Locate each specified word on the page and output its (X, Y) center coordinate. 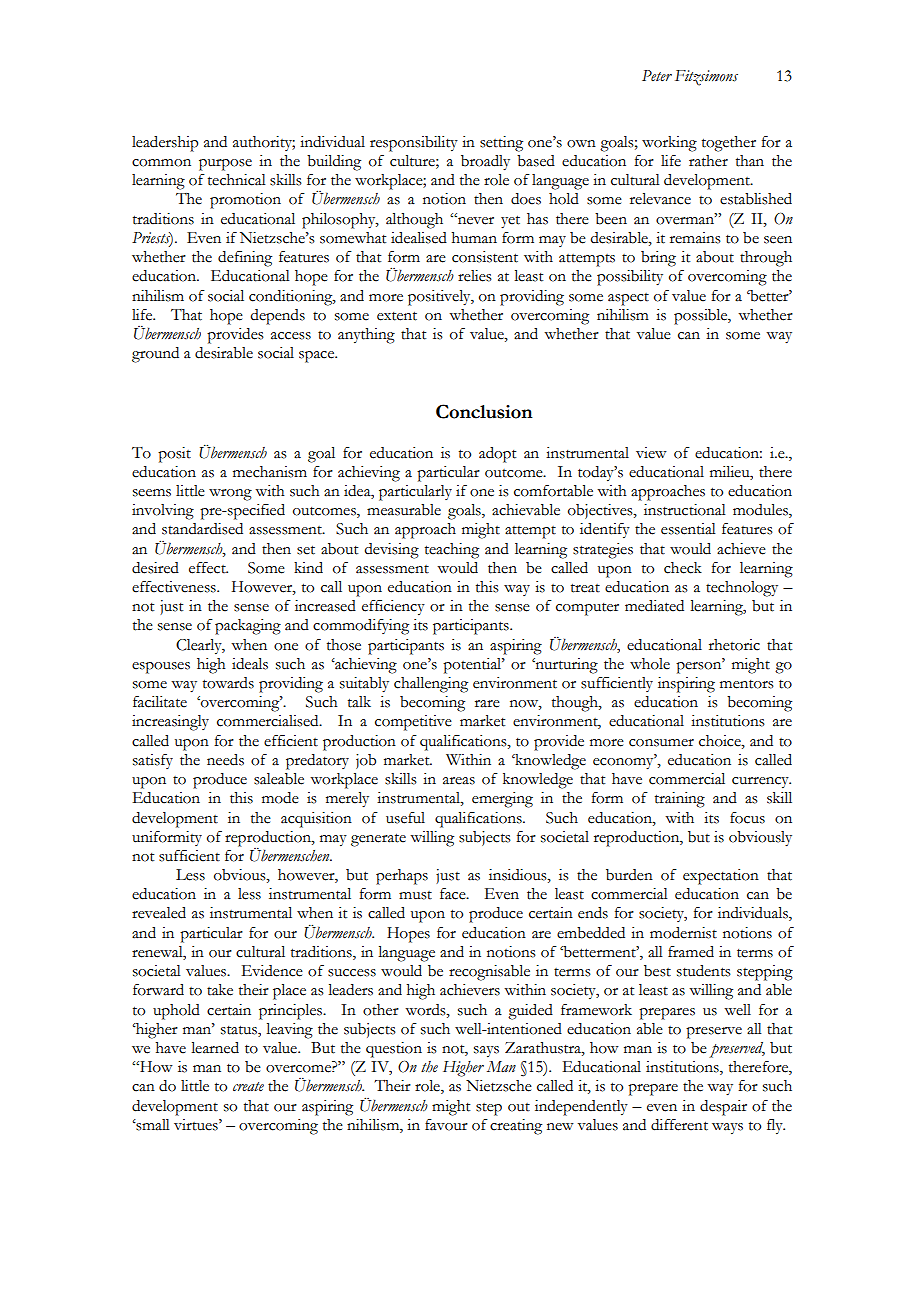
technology (742, 589)
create (248, 1087)
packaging (248, 627)
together (729, 144)
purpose (225, 165)
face (454, 894)
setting (501, 144)
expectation (721, 877)
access (291, 336)
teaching (452, 551)
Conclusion (484, 411)
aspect (628, 299)
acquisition (316, 820)
